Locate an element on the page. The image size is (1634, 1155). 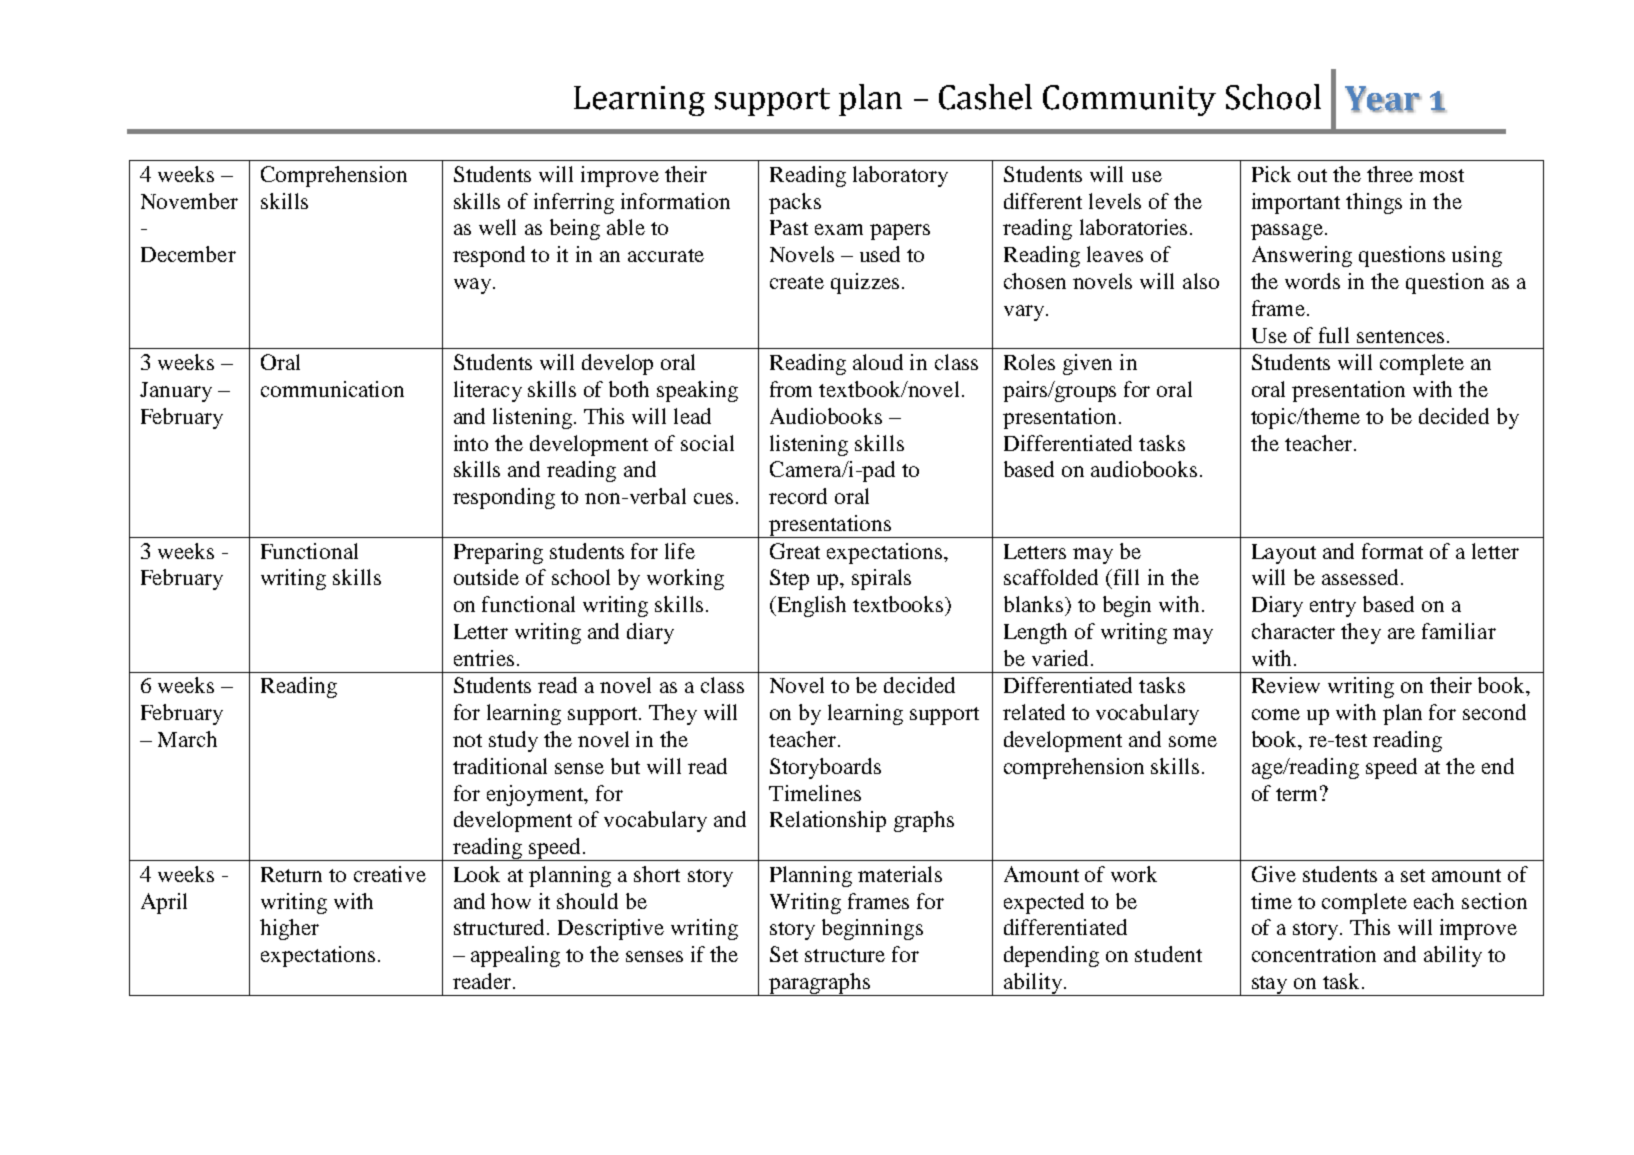
come is located at coordinates (1276, 714).
